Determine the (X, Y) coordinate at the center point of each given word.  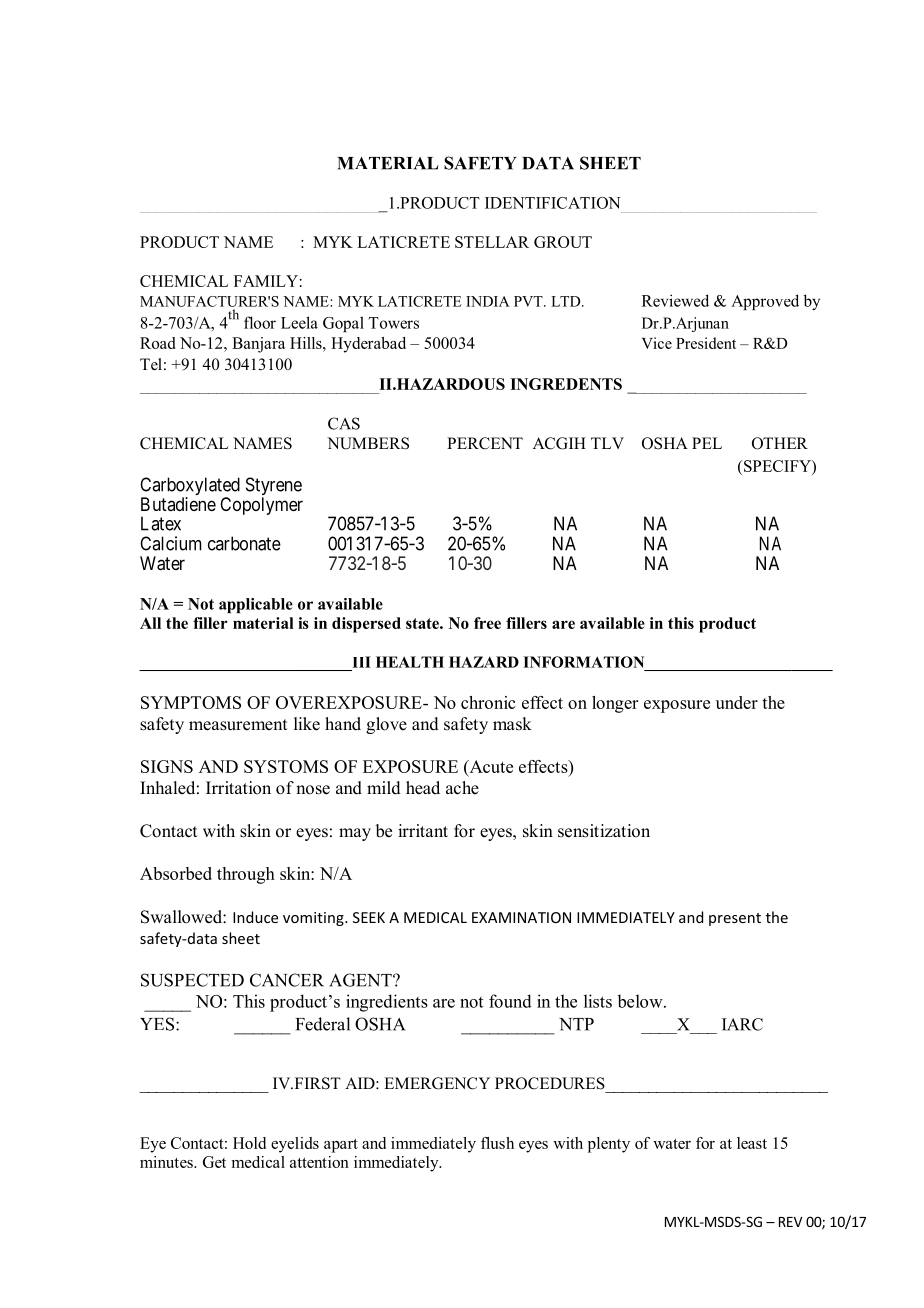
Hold (249, 1143)
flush (497, 1143)
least (752, 1143)
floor (260, 322)
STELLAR (492, 242)
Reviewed (675, 300)
